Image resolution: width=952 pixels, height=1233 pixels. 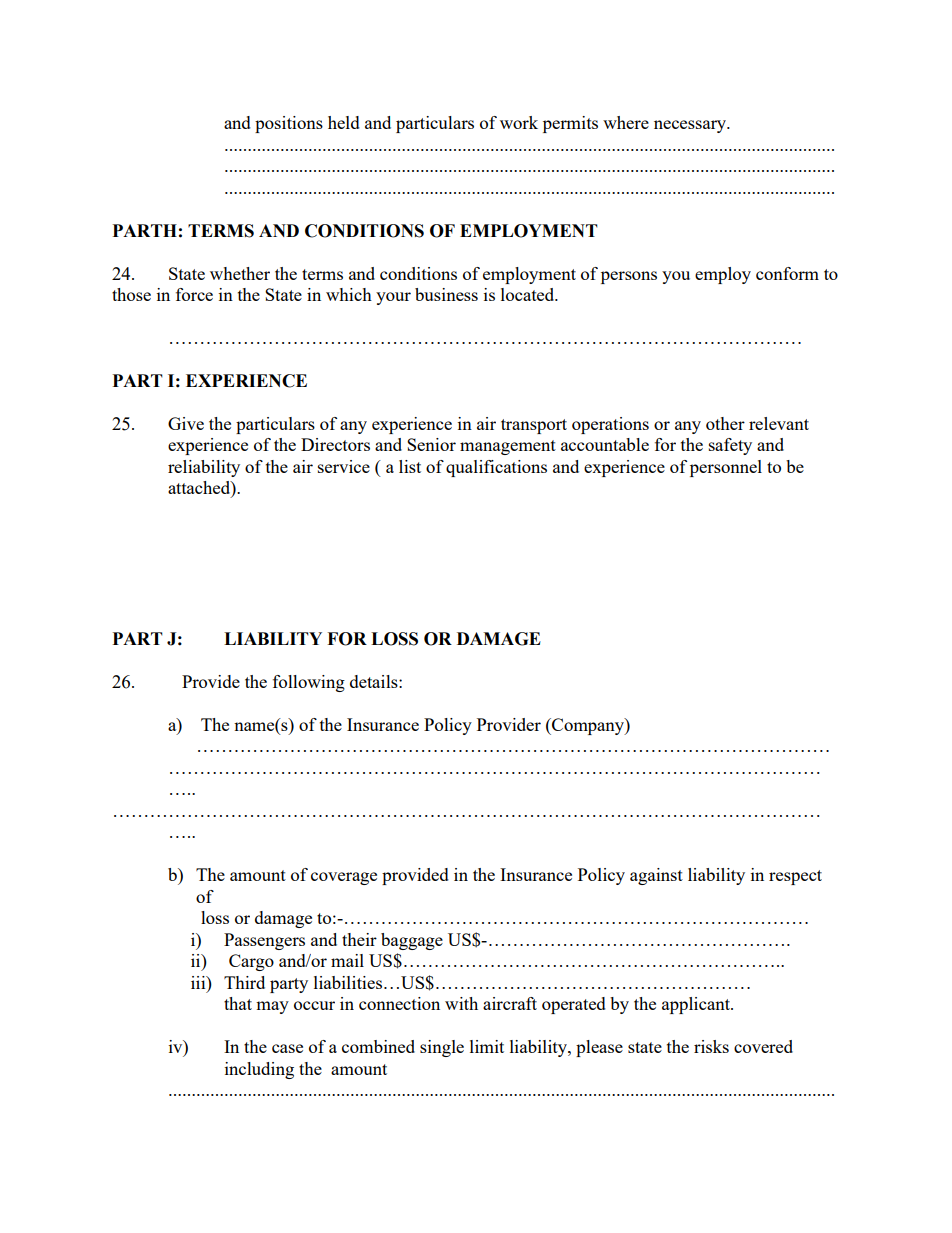 I want to click on that, so click(x=238, y=1003).
